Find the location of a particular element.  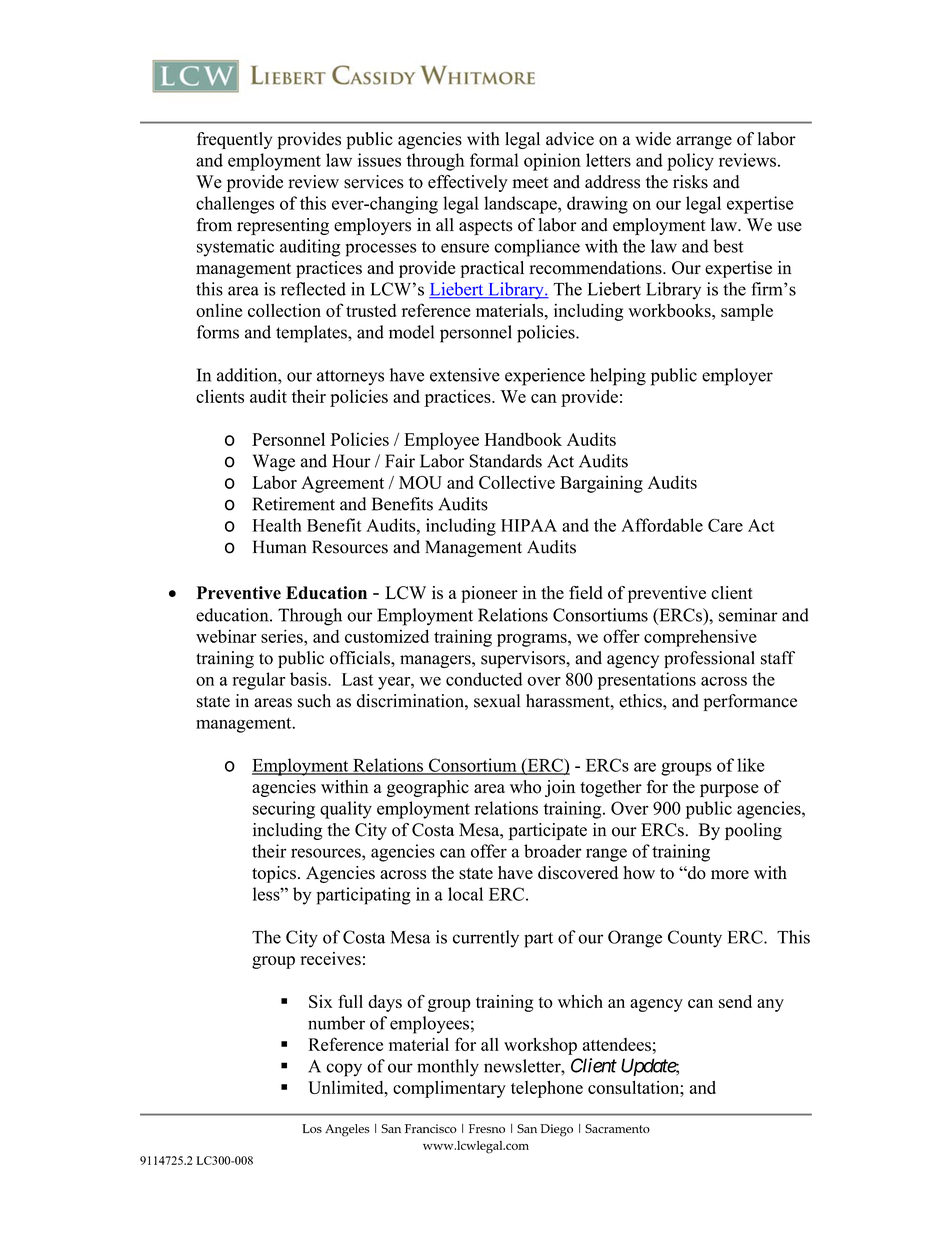

Collective is located at coordinates (517, 482).
